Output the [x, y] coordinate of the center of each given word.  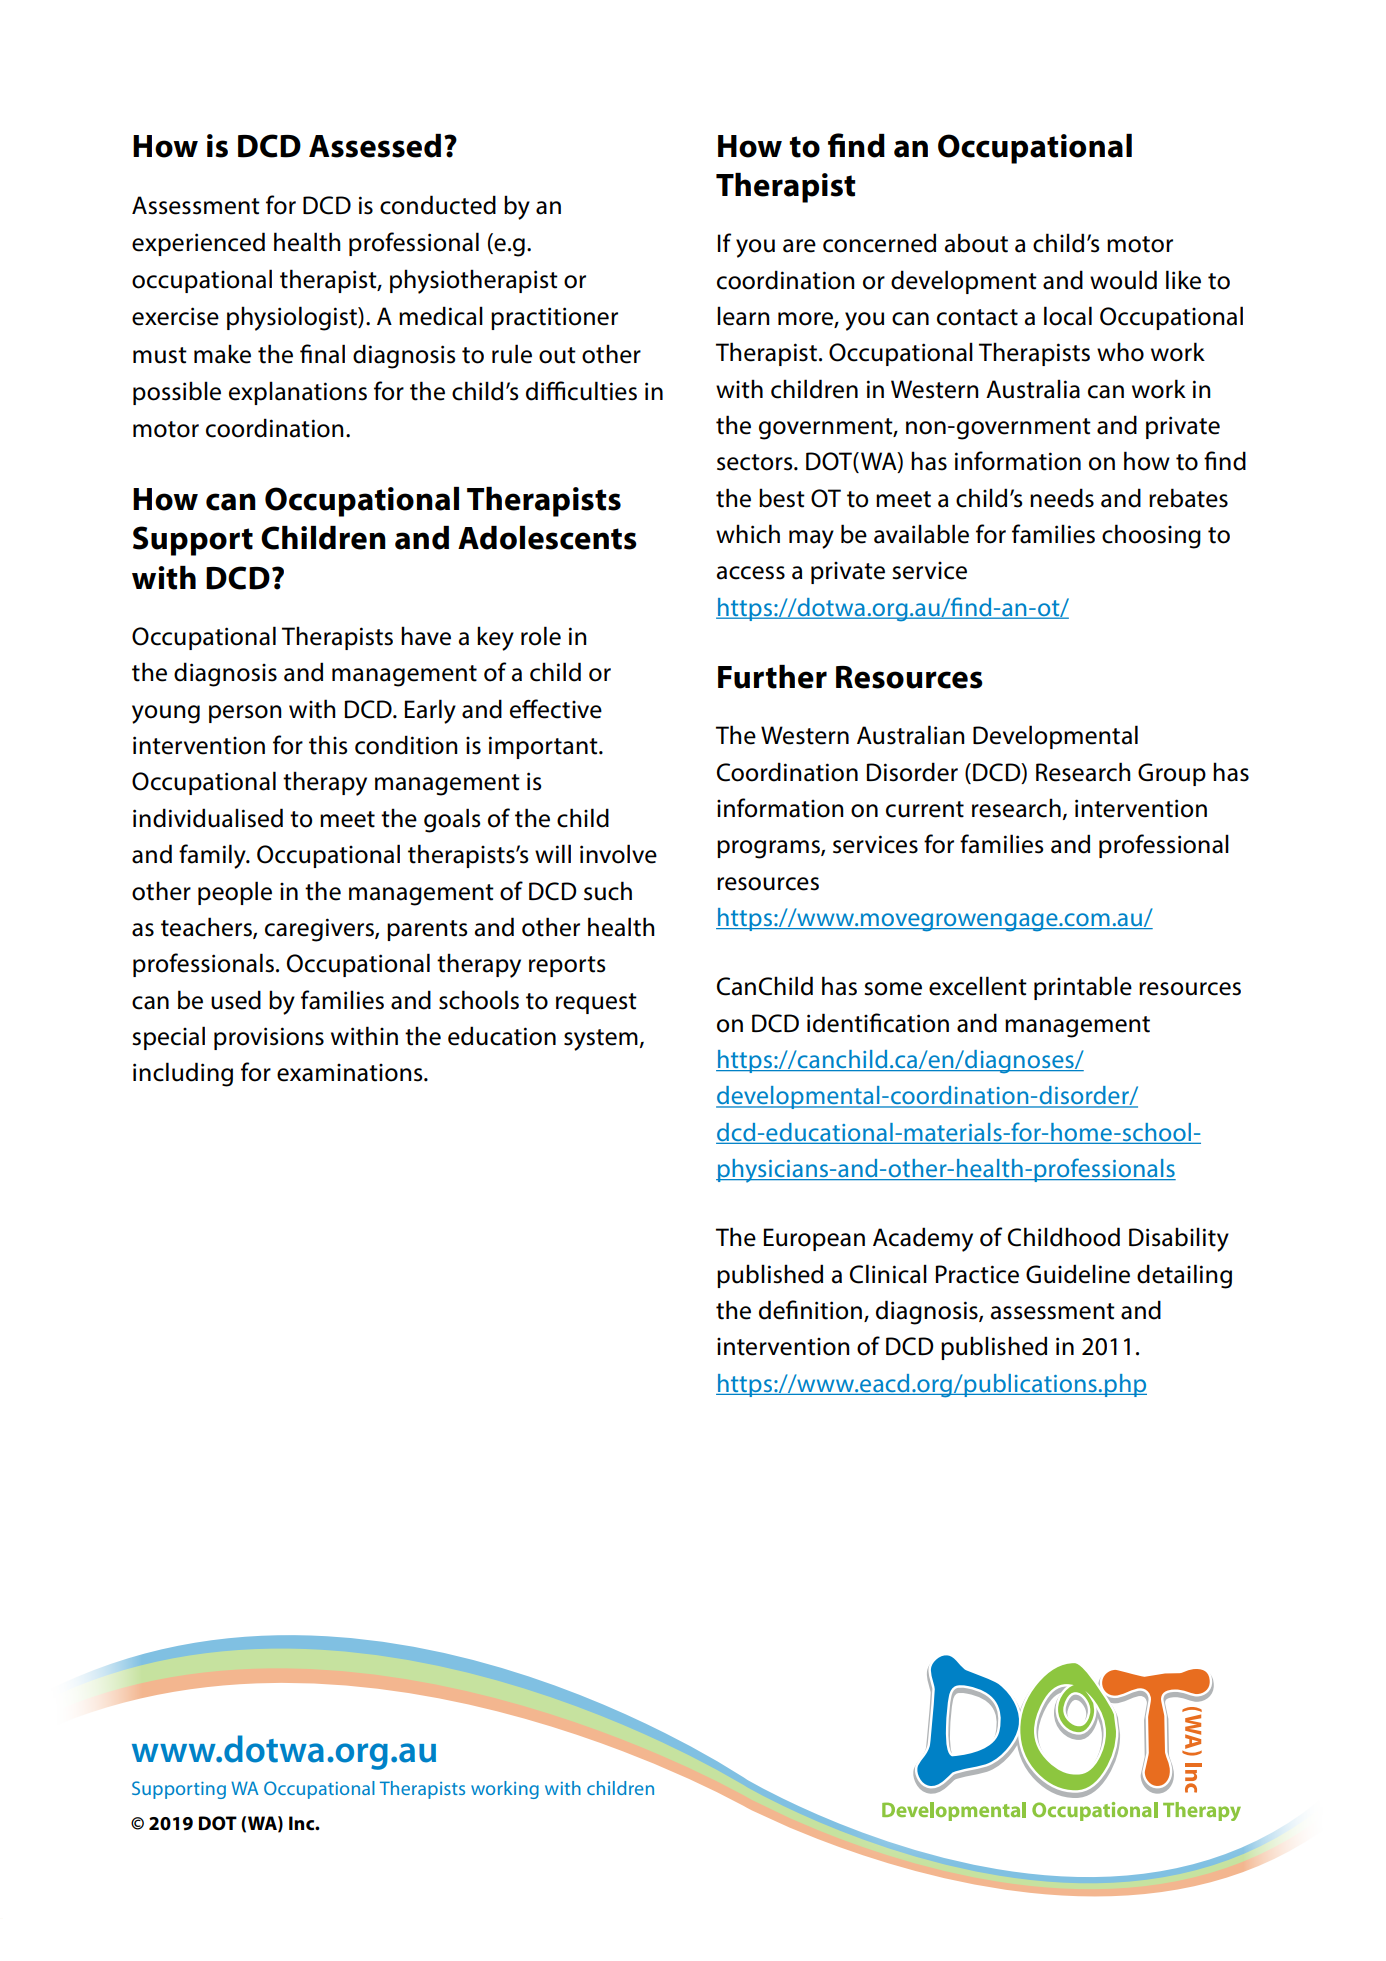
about [976, 243]
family [213, 856]
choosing [1151, 536]
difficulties [581, 391]
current [925, 809]
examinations [351, 1073]
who [1120, 352]
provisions [269, 1038]
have [426, 636]
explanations [298, 393]
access [750, 573]
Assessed [375, 146]
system [601, 1040]
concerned [879, 243]
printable [1083, 988]
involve [618, 854]
